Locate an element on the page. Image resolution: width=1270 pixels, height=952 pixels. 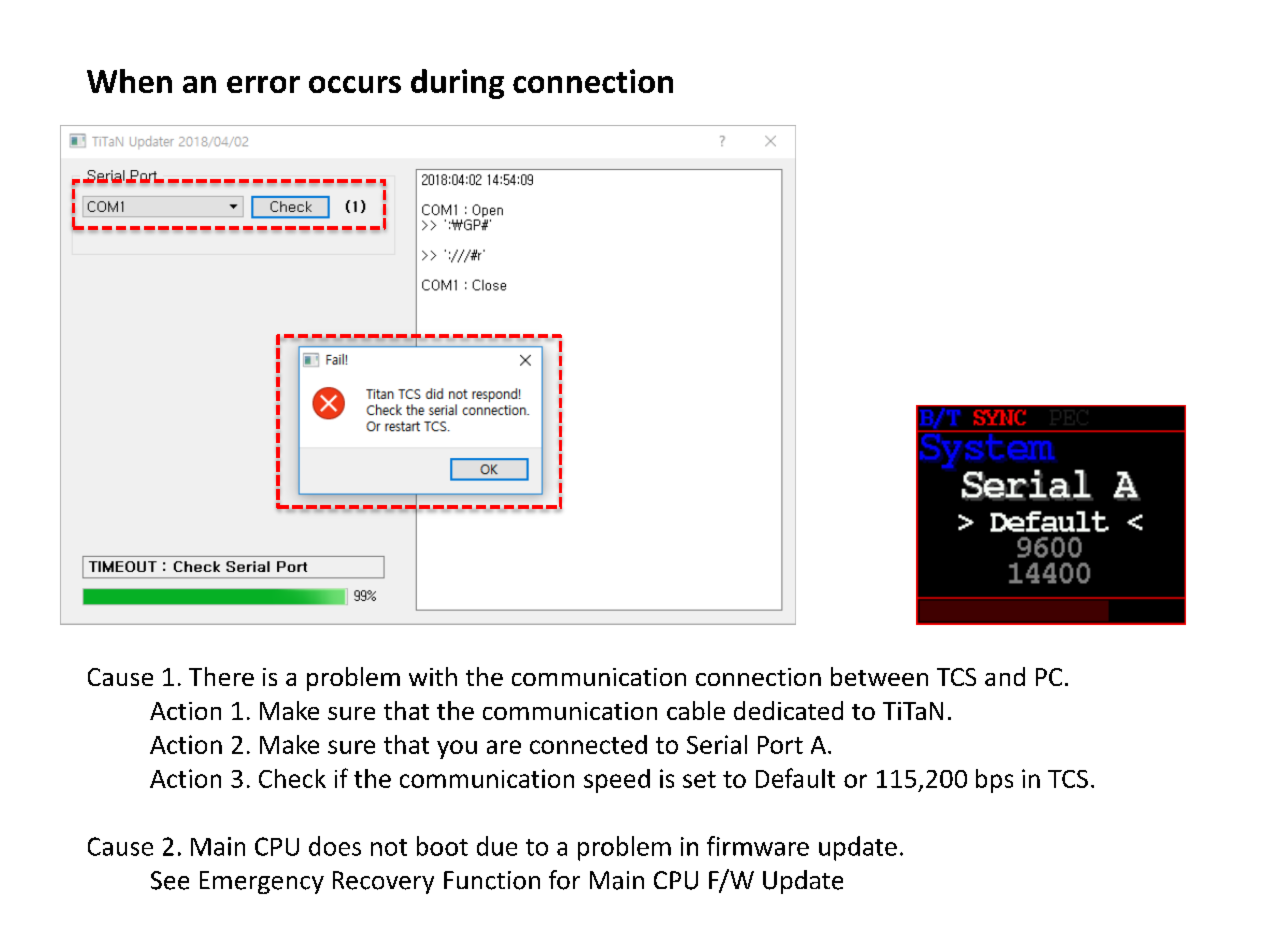
firmware is located at coordinates (758, 846).
